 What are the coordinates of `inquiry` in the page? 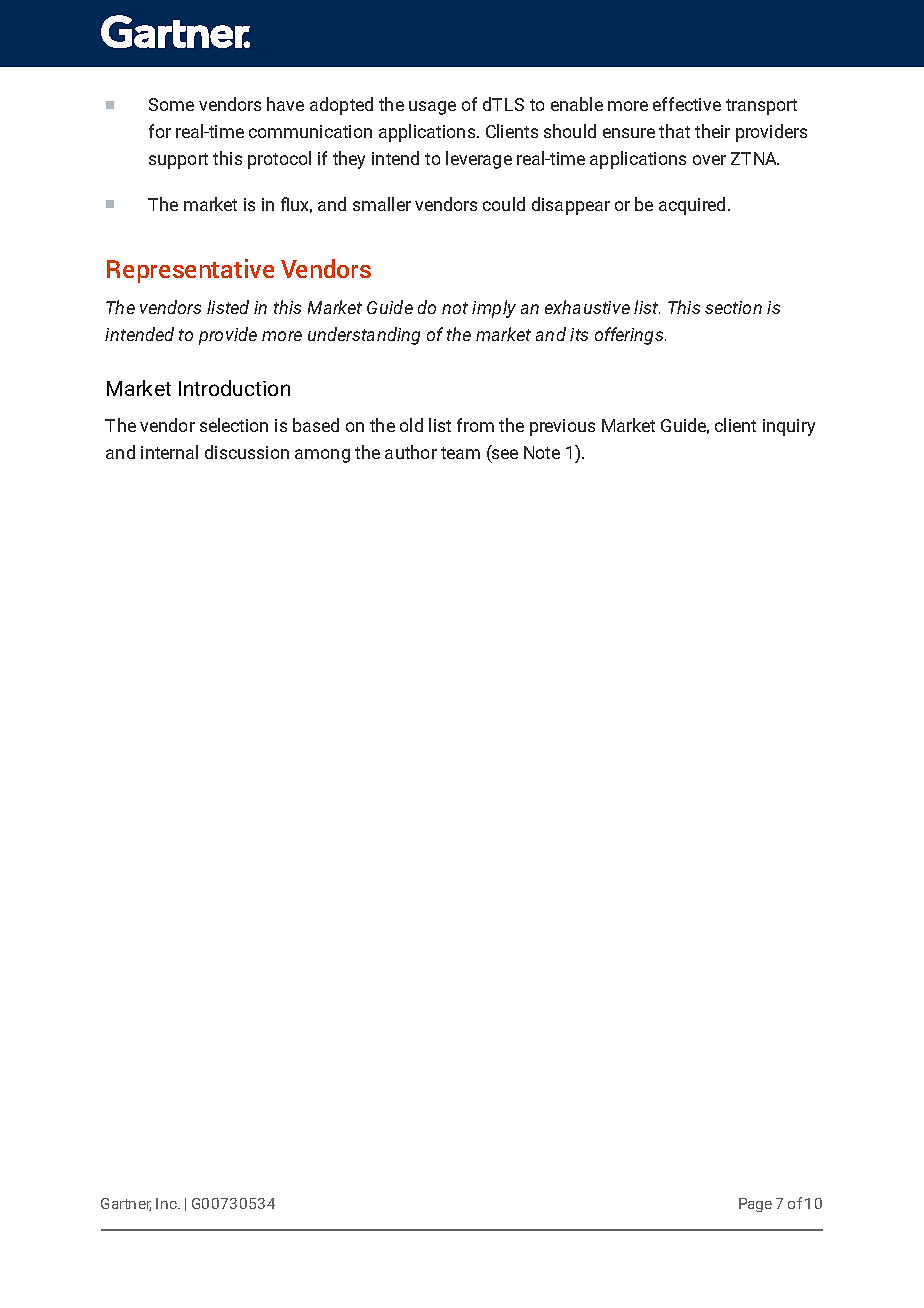 It's located at (789, 427).
